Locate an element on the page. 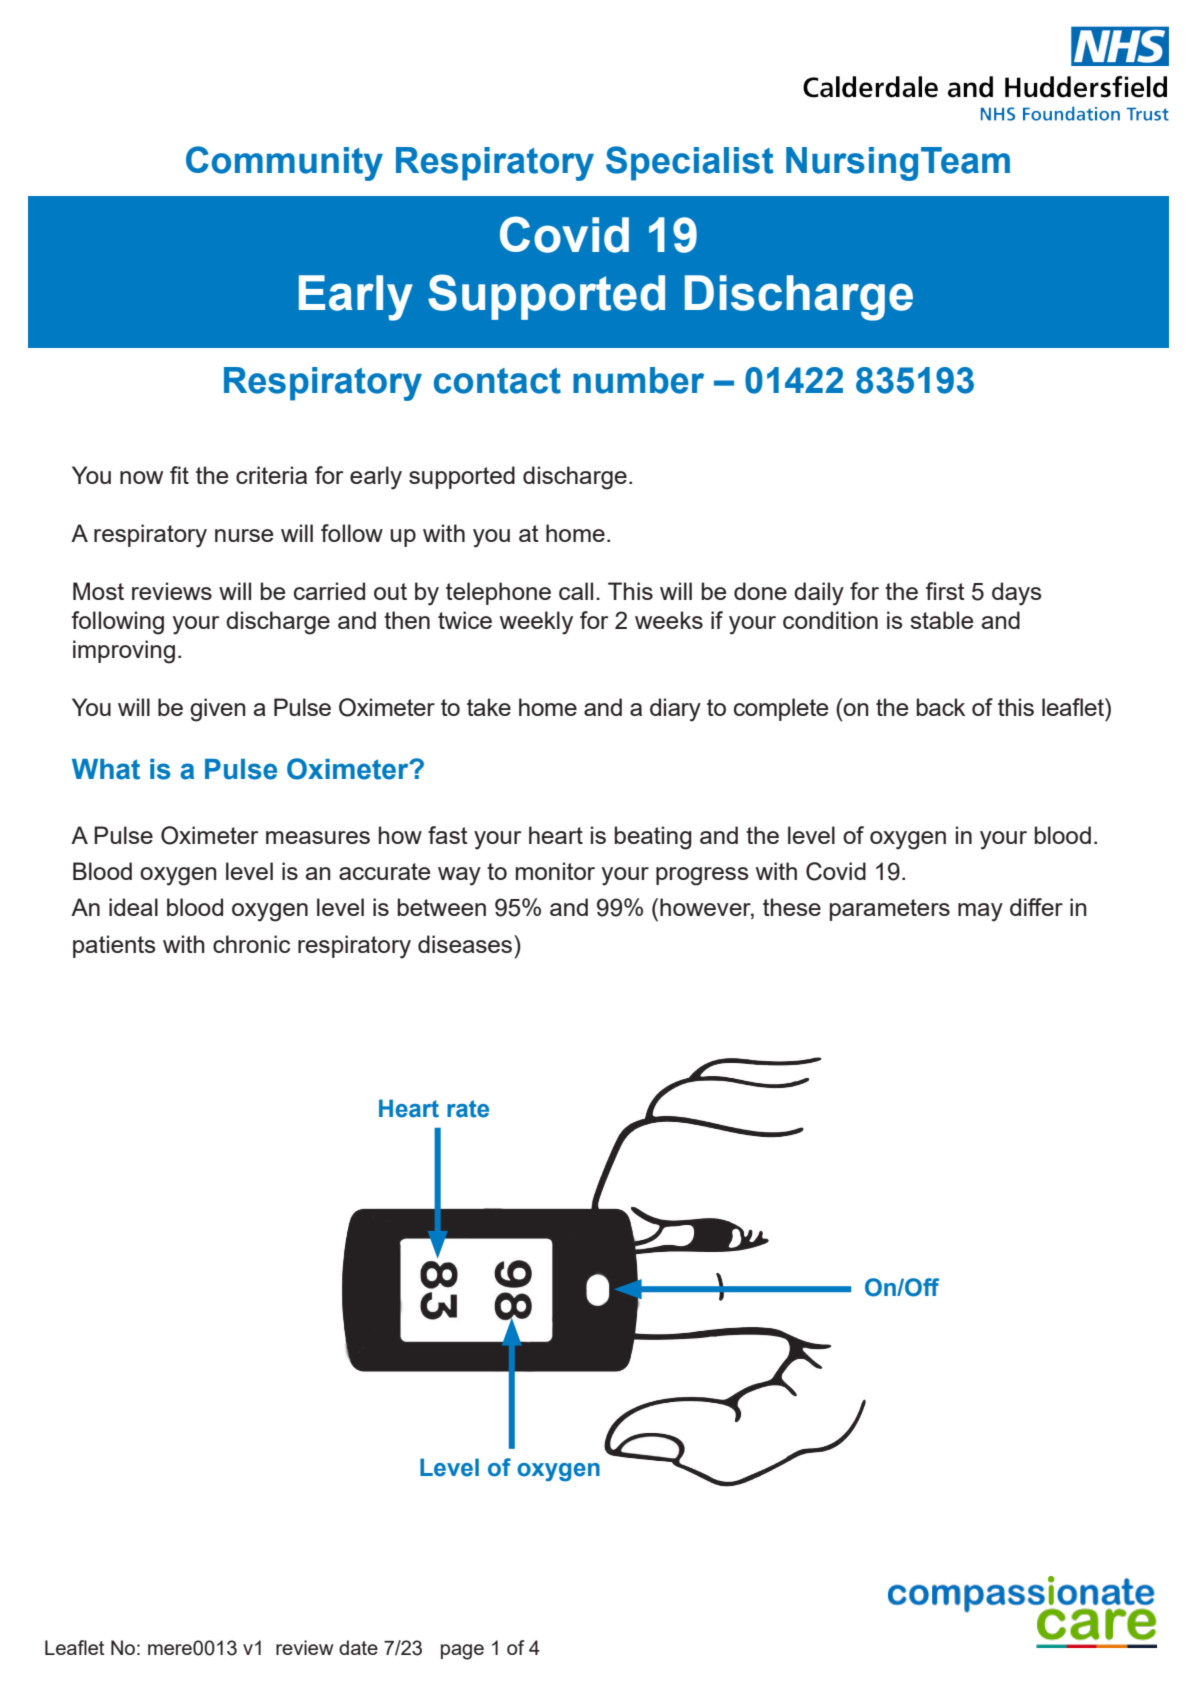  parameters is located at coordinates (890, 910).
